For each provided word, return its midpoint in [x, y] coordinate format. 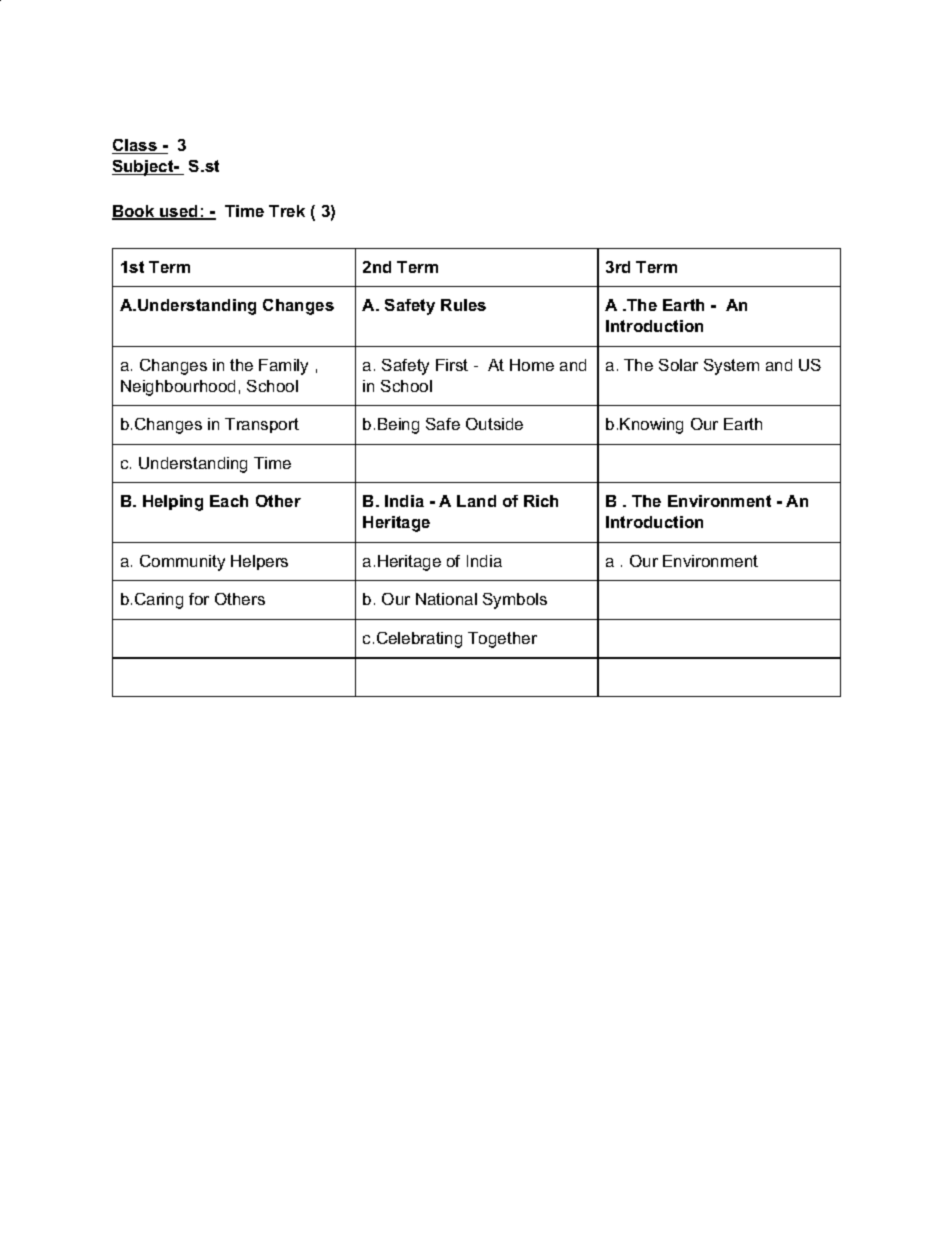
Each [229, 501]
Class [135, 146]
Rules [463, 305]
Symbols [515, 601]
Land [476, 501]
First [452, 365]
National [446, 599]
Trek [287, 211]
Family [283, 367]
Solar [678, 365]
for [199, 599]
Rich [541, 501]
